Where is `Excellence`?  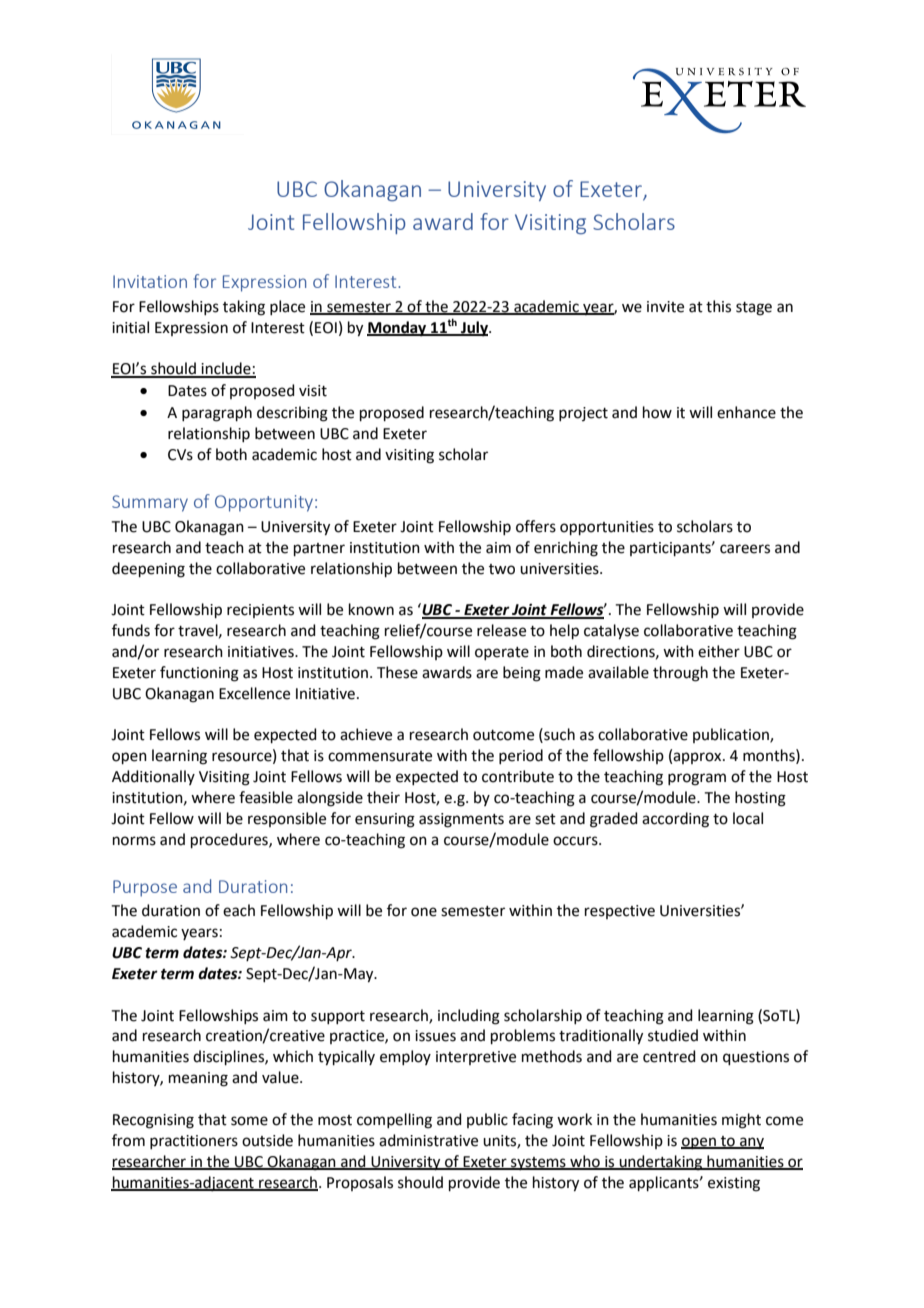 Excellence is located at coordinates (254, 693).
